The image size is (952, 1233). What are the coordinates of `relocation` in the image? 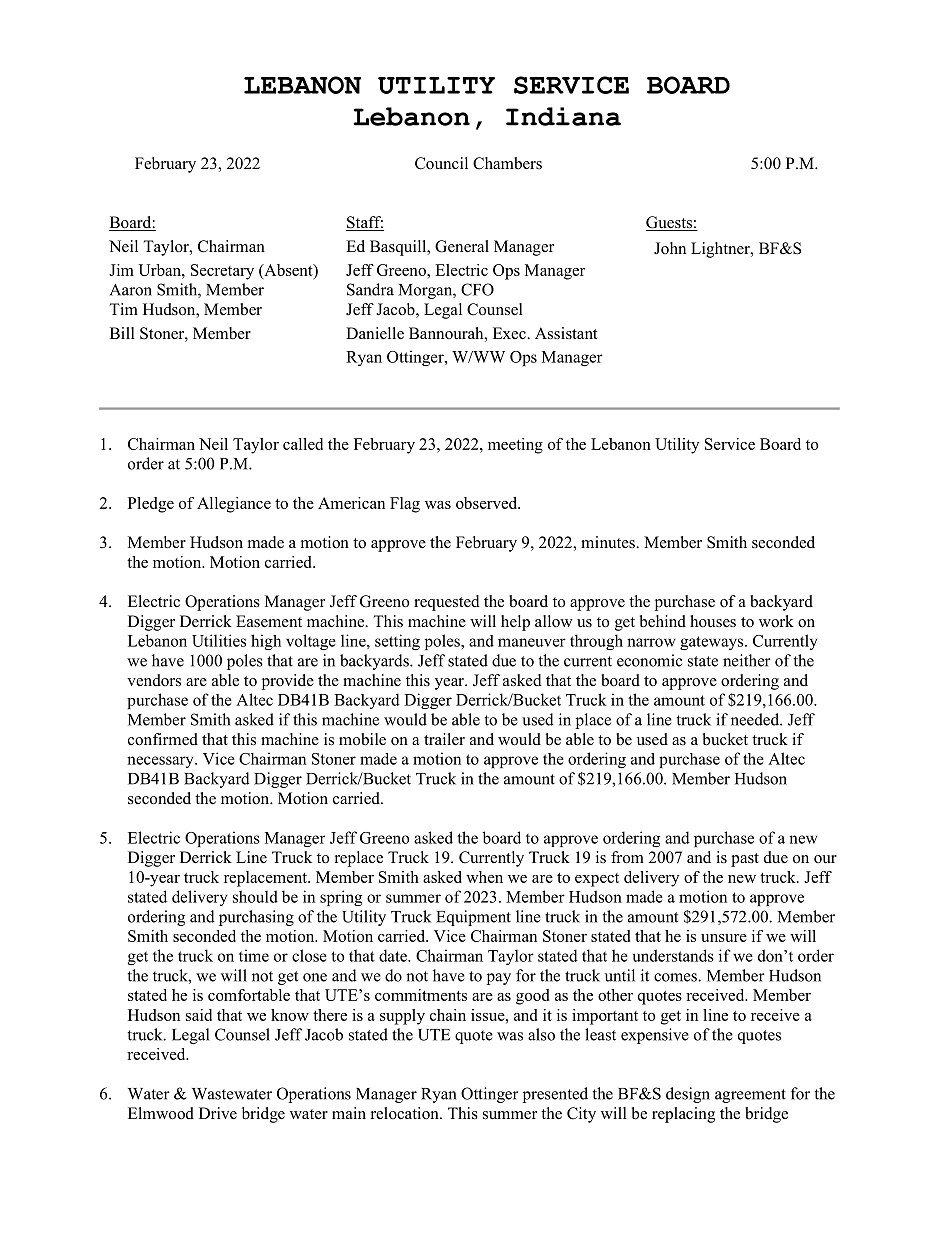 It's located at (406, 1113).
